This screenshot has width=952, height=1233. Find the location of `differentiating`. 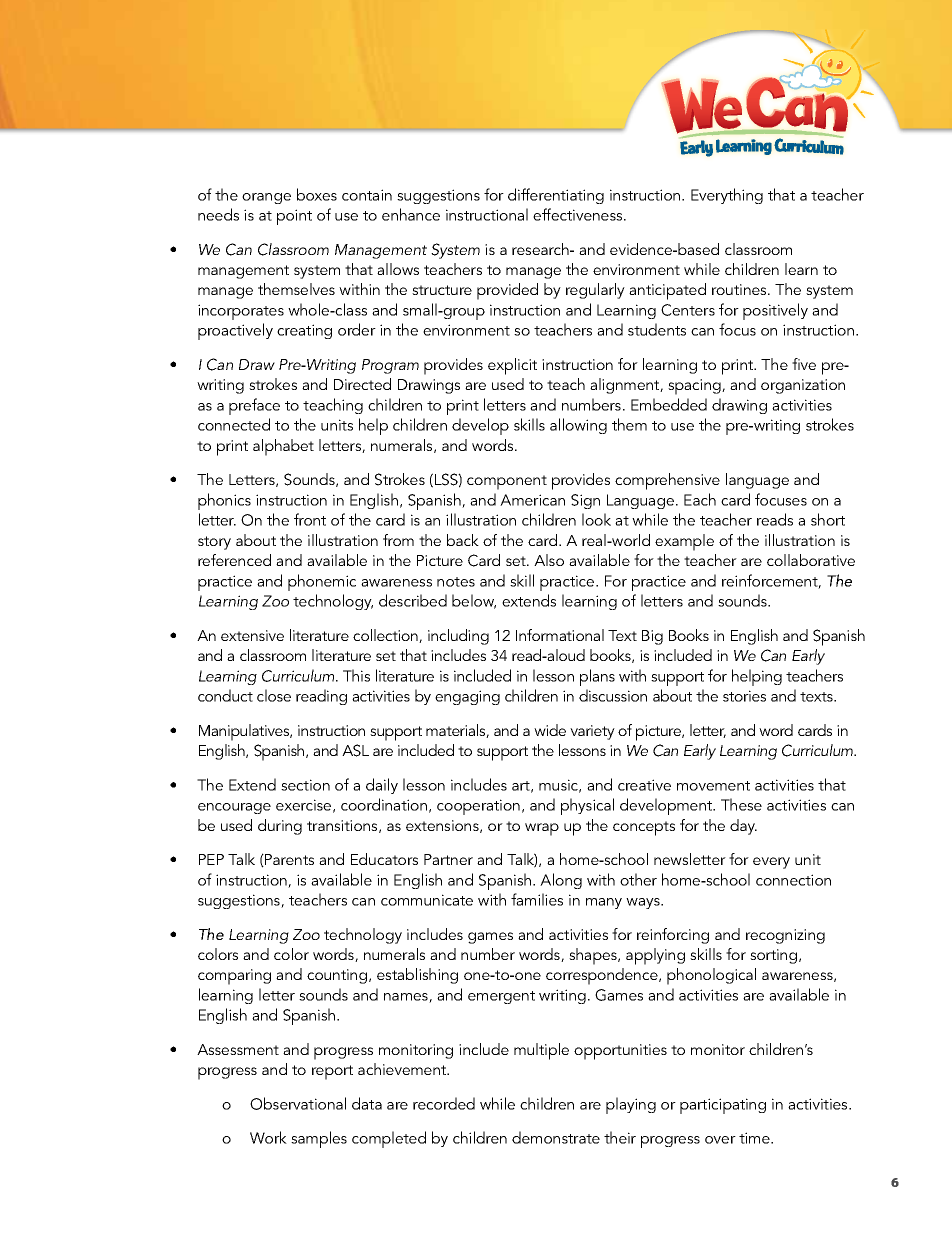

differentiating is located at coordinates (556, 196).
